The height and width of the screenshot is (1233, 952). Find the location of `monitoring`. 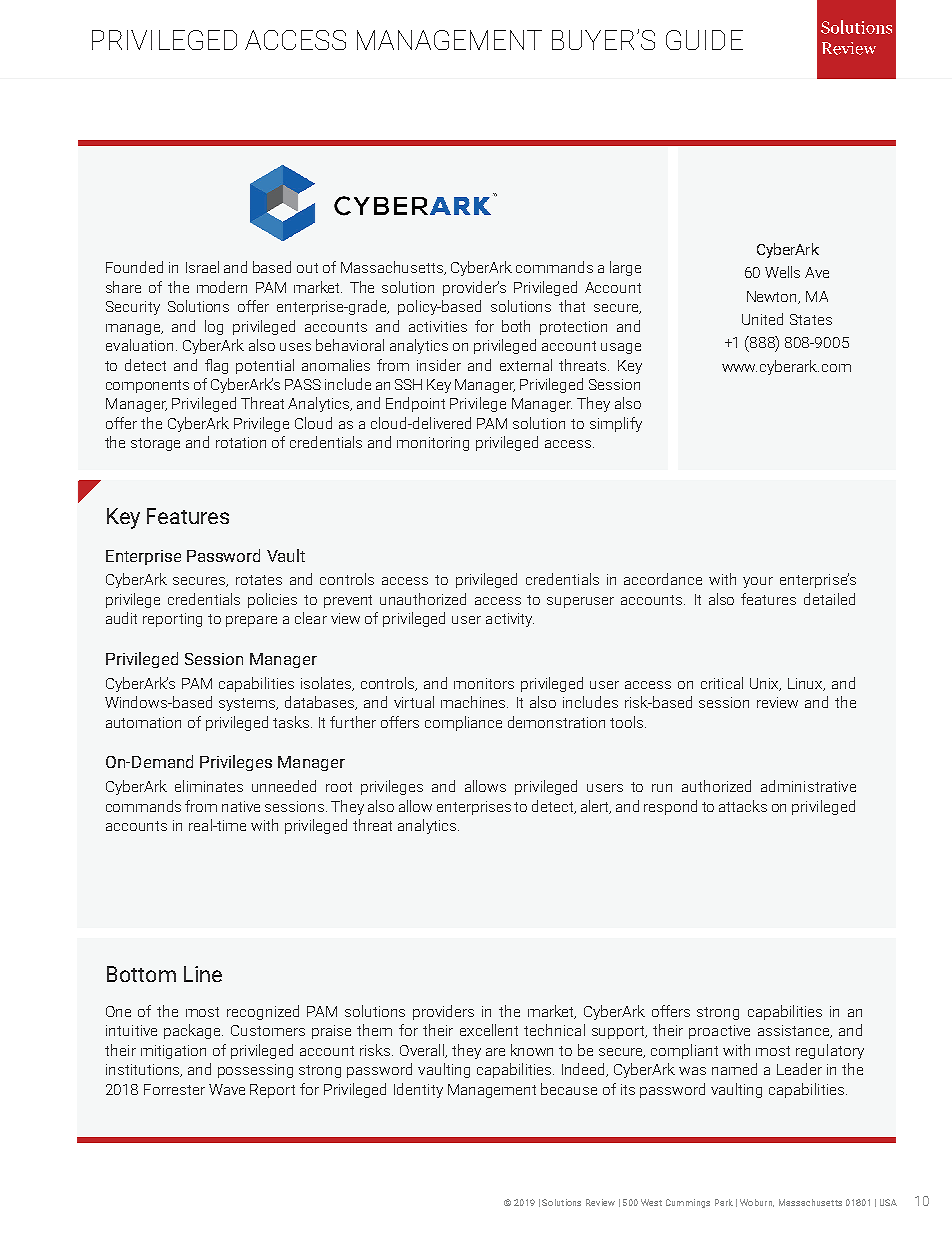

monitoring is located at coordinates (433, 444).
